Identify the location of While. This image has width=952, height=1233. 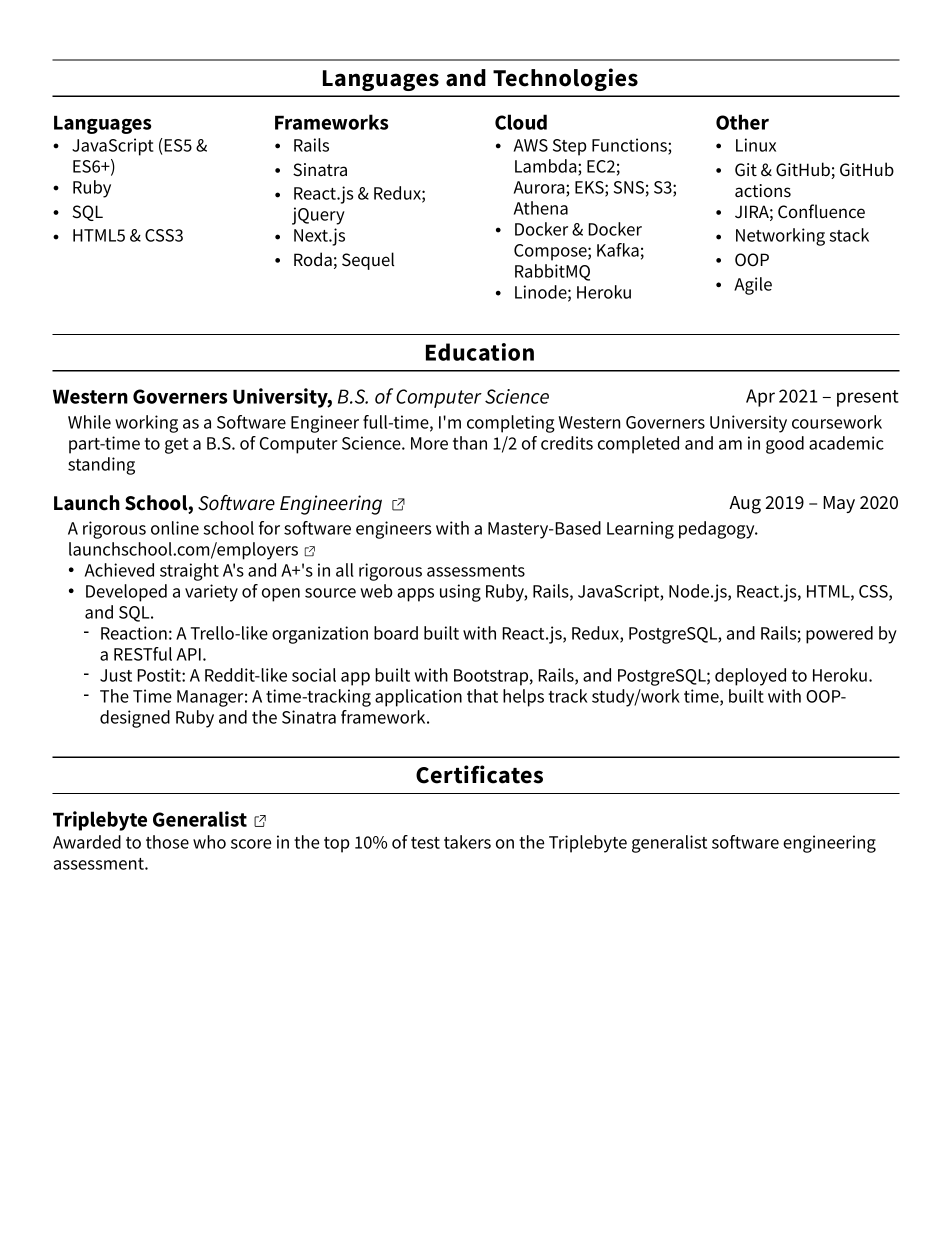
(89, 422).
